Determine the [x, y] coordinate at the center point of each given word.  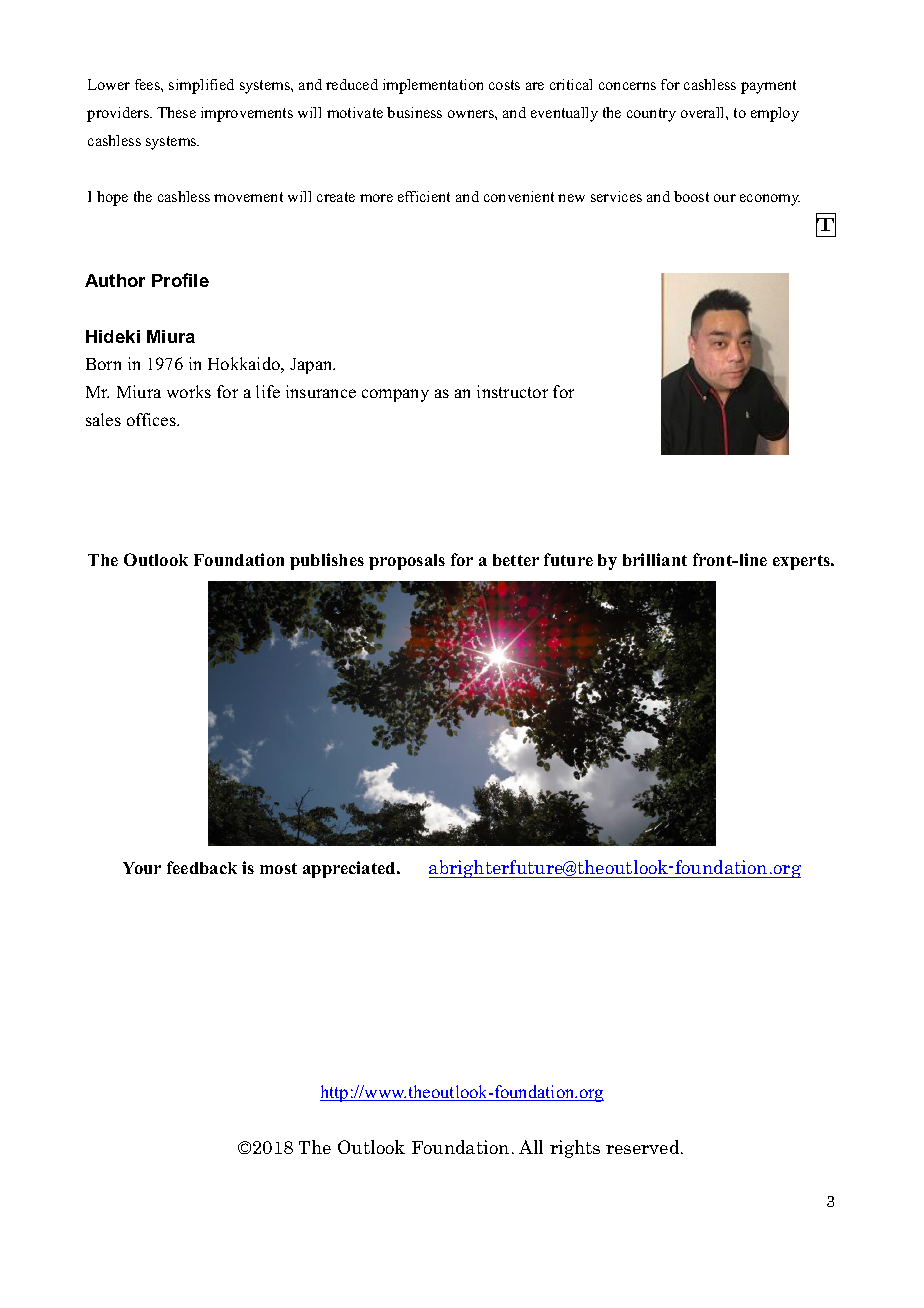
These [176, 112]
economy [770, 200]
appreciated [350, 869]
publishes [327, 561]
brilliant [655, 559]
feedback [202, 867]
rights [575, 1149]
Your [142, 868]
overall [704, 112]
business [414, 112]
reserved [644, 1147]
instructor [512, 391]
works [189, 391]
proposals [407, 562]
